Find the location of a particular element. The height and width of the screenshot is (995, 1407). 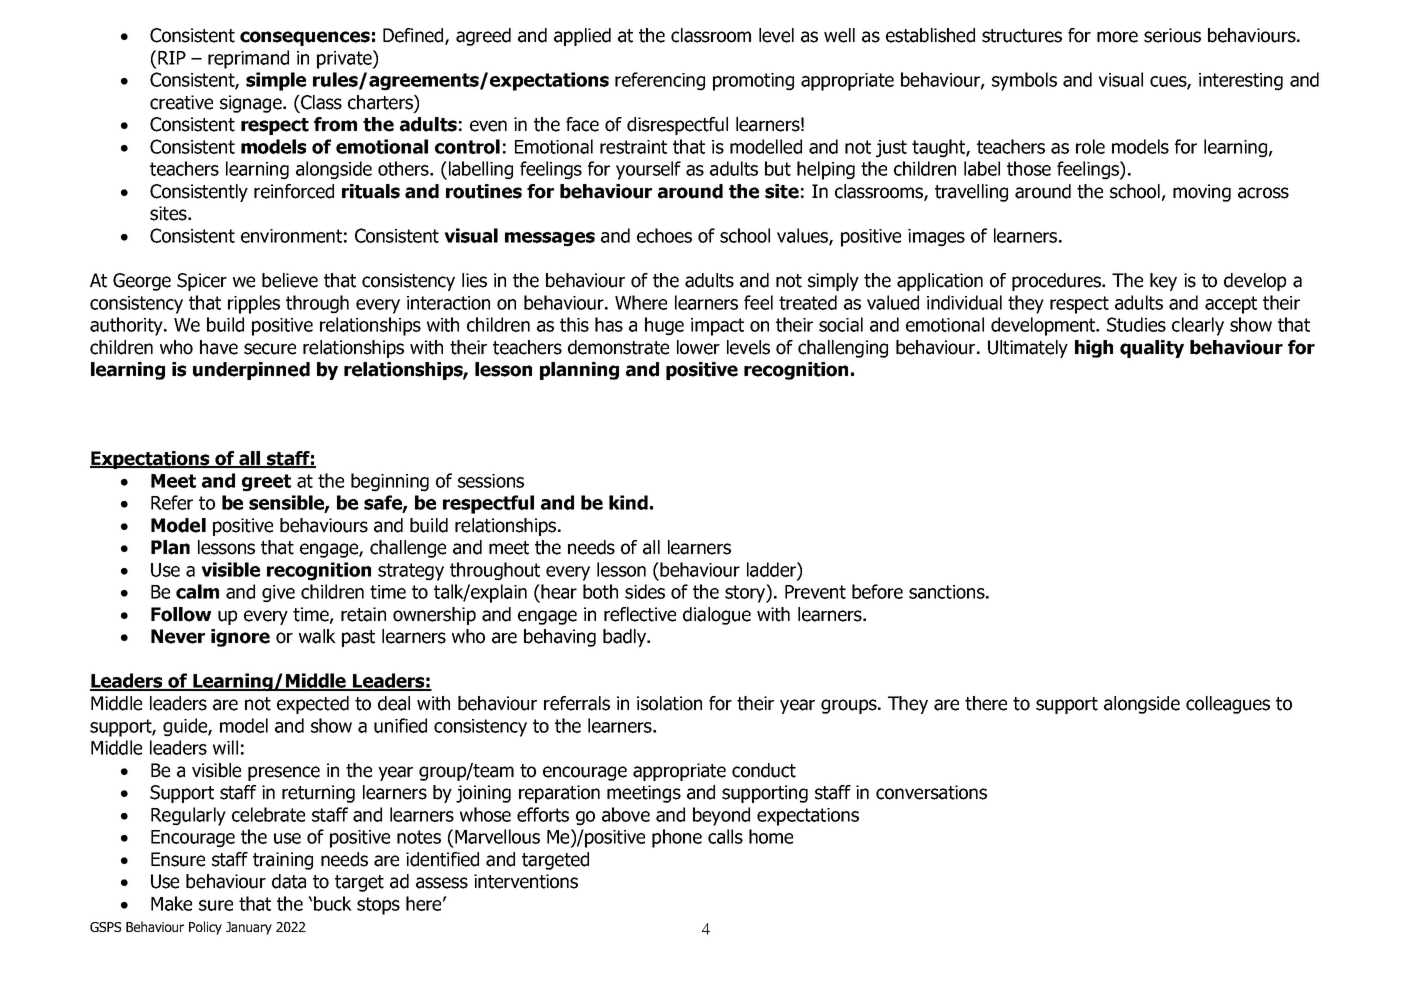

more is located at coordinates (1117, 37).
